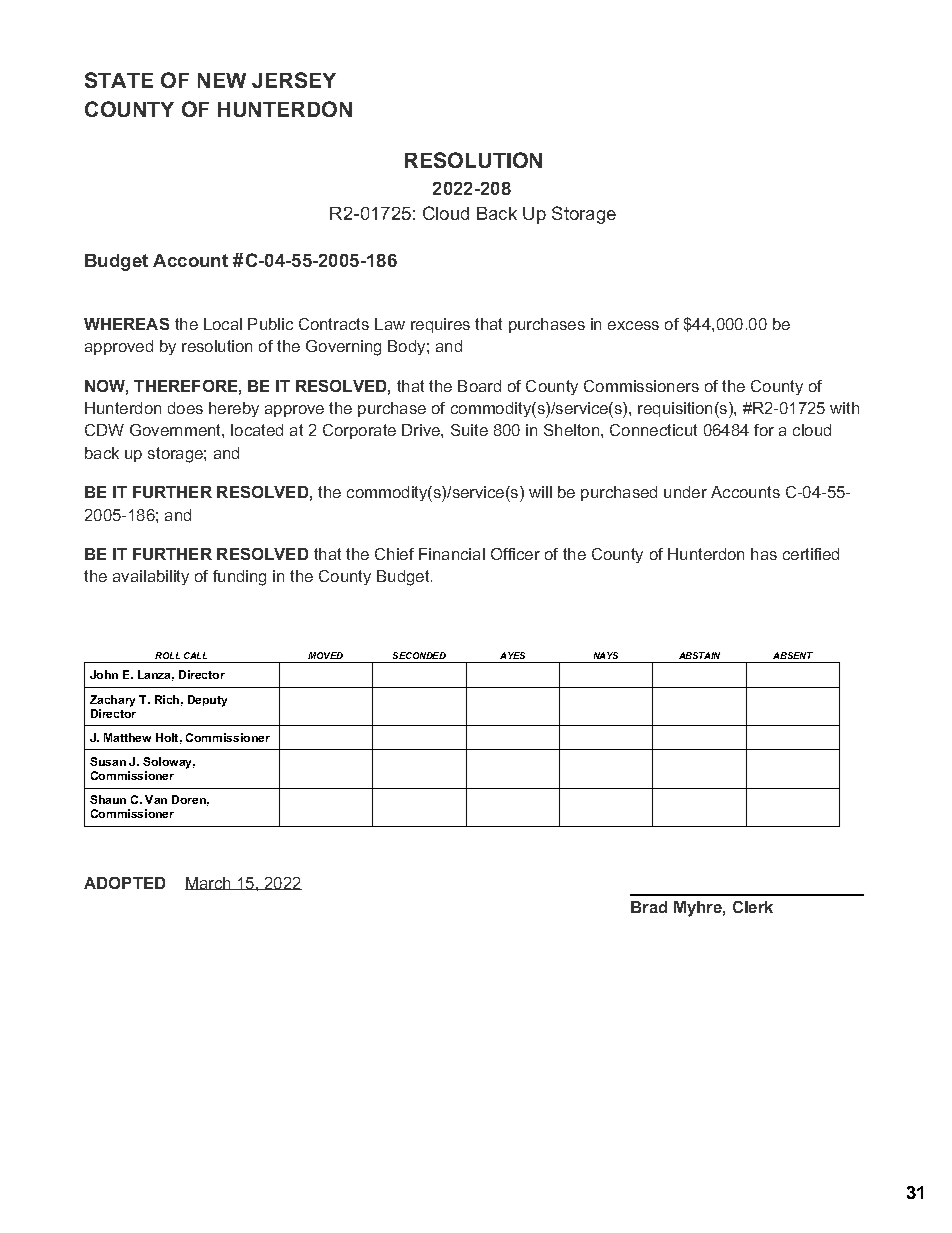 This screenshot has height=1233, width=952. Describe the element at coordinates (844, 408) in the screenshot. I see `with` at that location.
